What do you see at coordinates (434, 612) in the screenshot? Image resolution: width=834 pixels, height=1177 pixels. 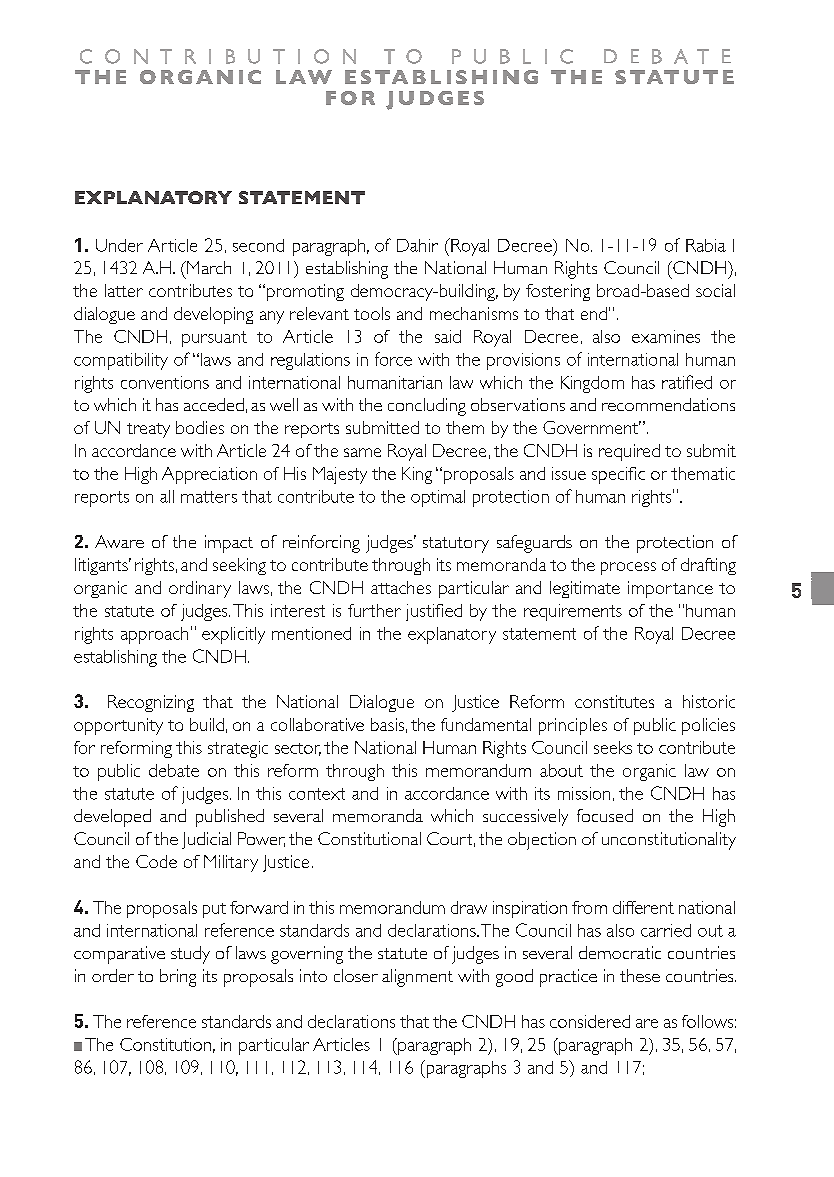 I see `justified` at bounding box center [434, 612].
